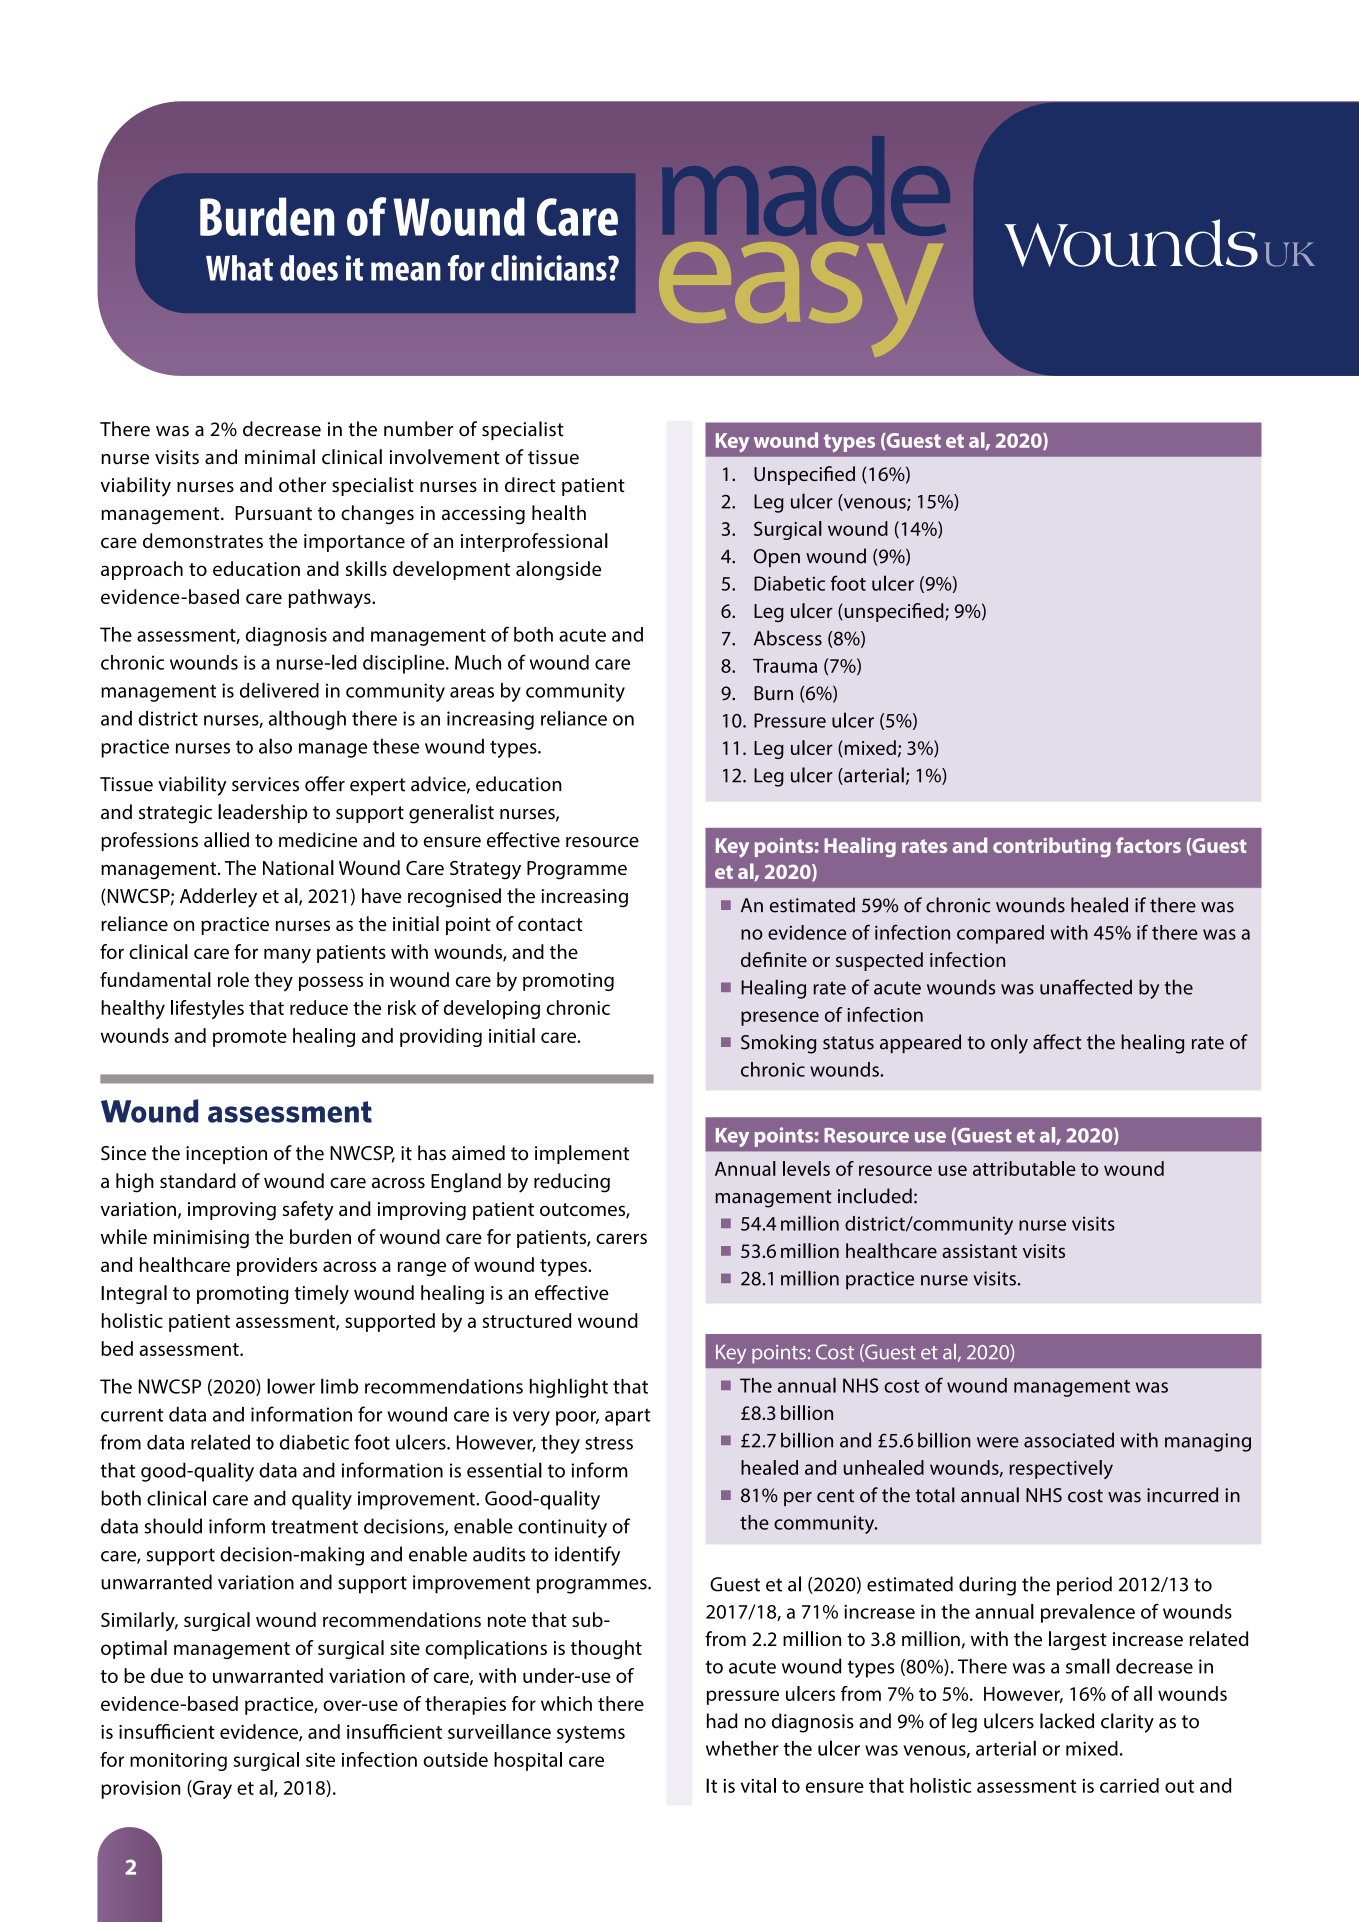 This screenshot has height=1922, width=1359. What do you see at coordinates (773, 693) in the screenshot?
I see `Burn` at bounding box center [773, 693].
